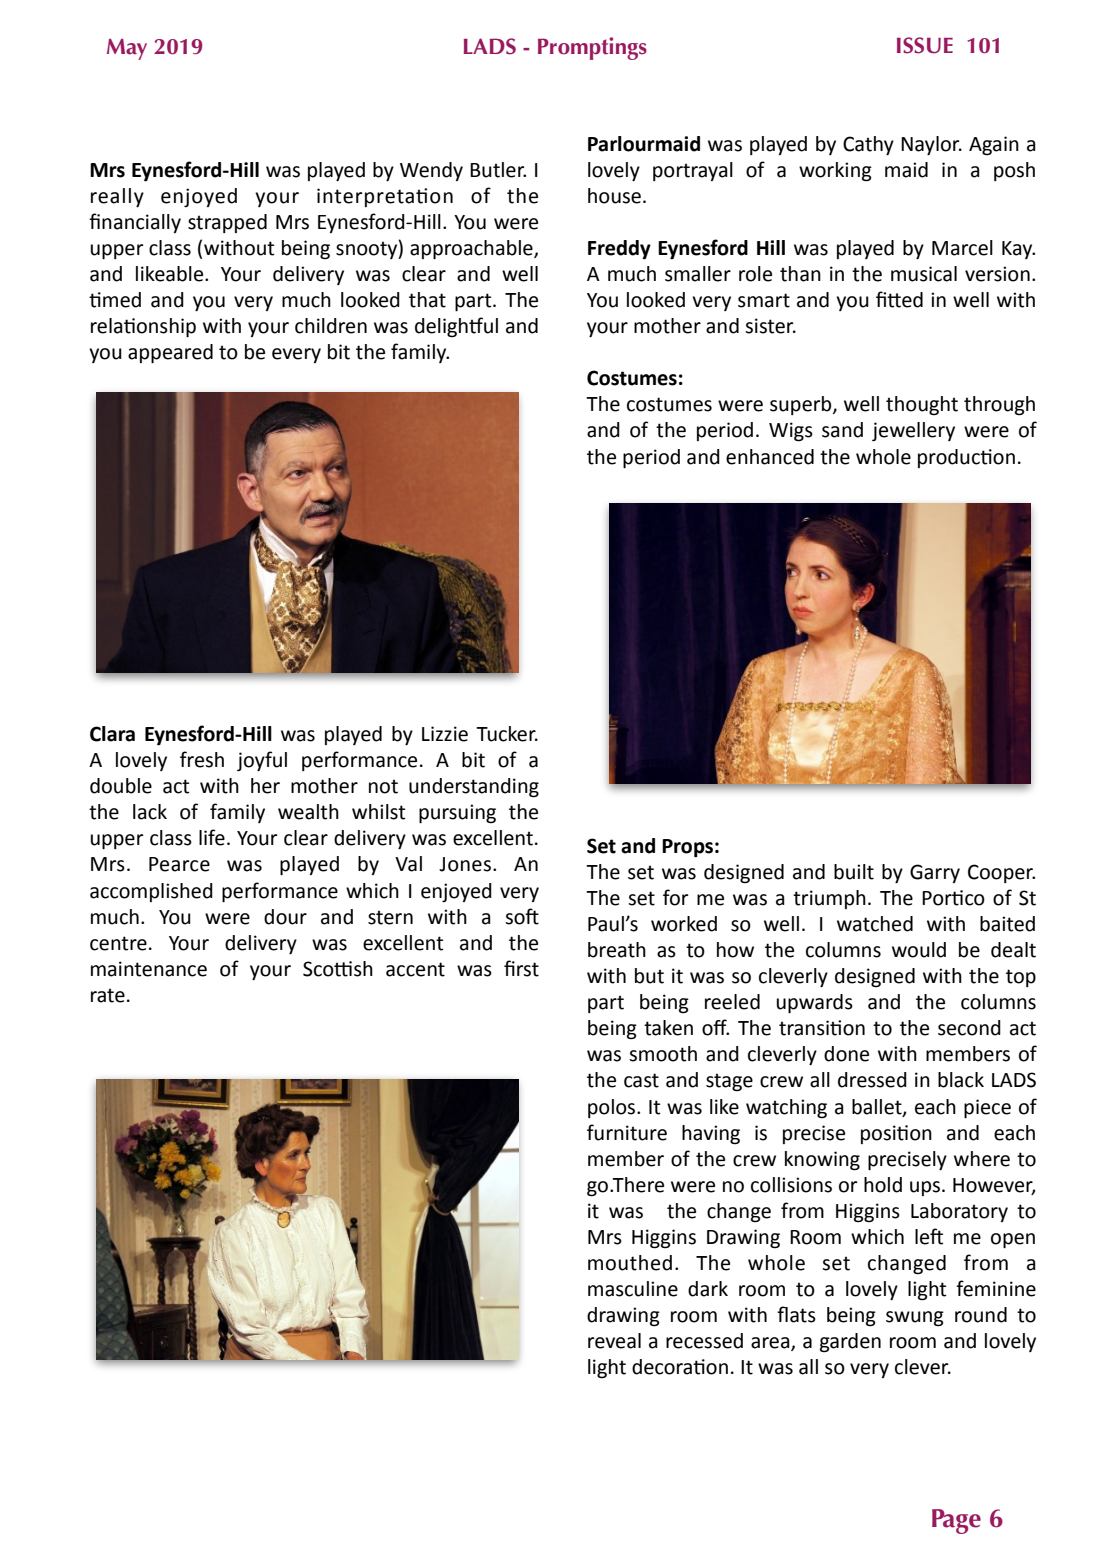 Image resolution: width=1109 pixels, height=1568 pixels. I want to click on fresh, so click(202, 759).
